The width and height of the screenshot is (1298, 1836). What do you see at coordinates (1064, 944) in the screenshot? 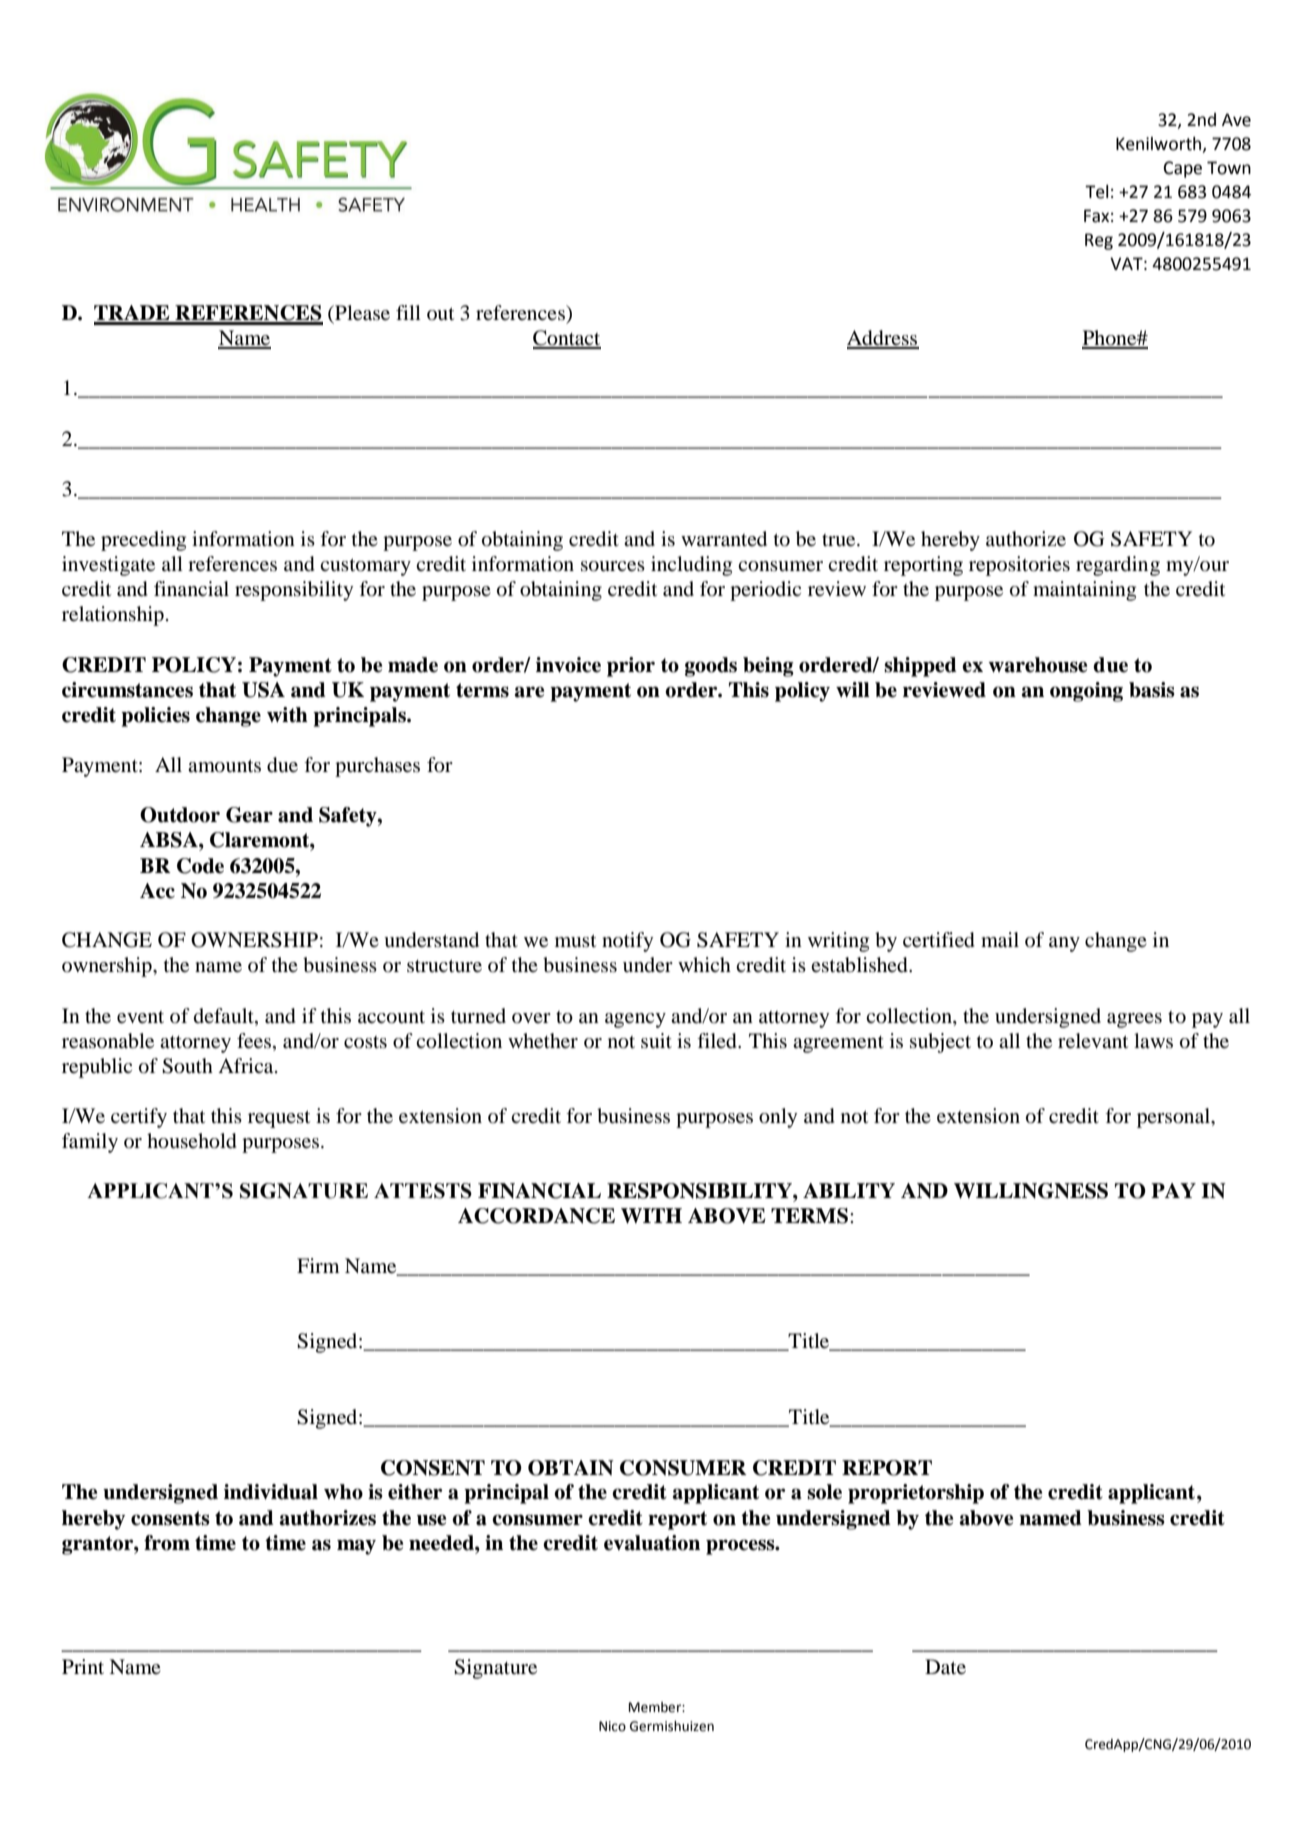
I see `any` at bounding box center [1064, 944].
